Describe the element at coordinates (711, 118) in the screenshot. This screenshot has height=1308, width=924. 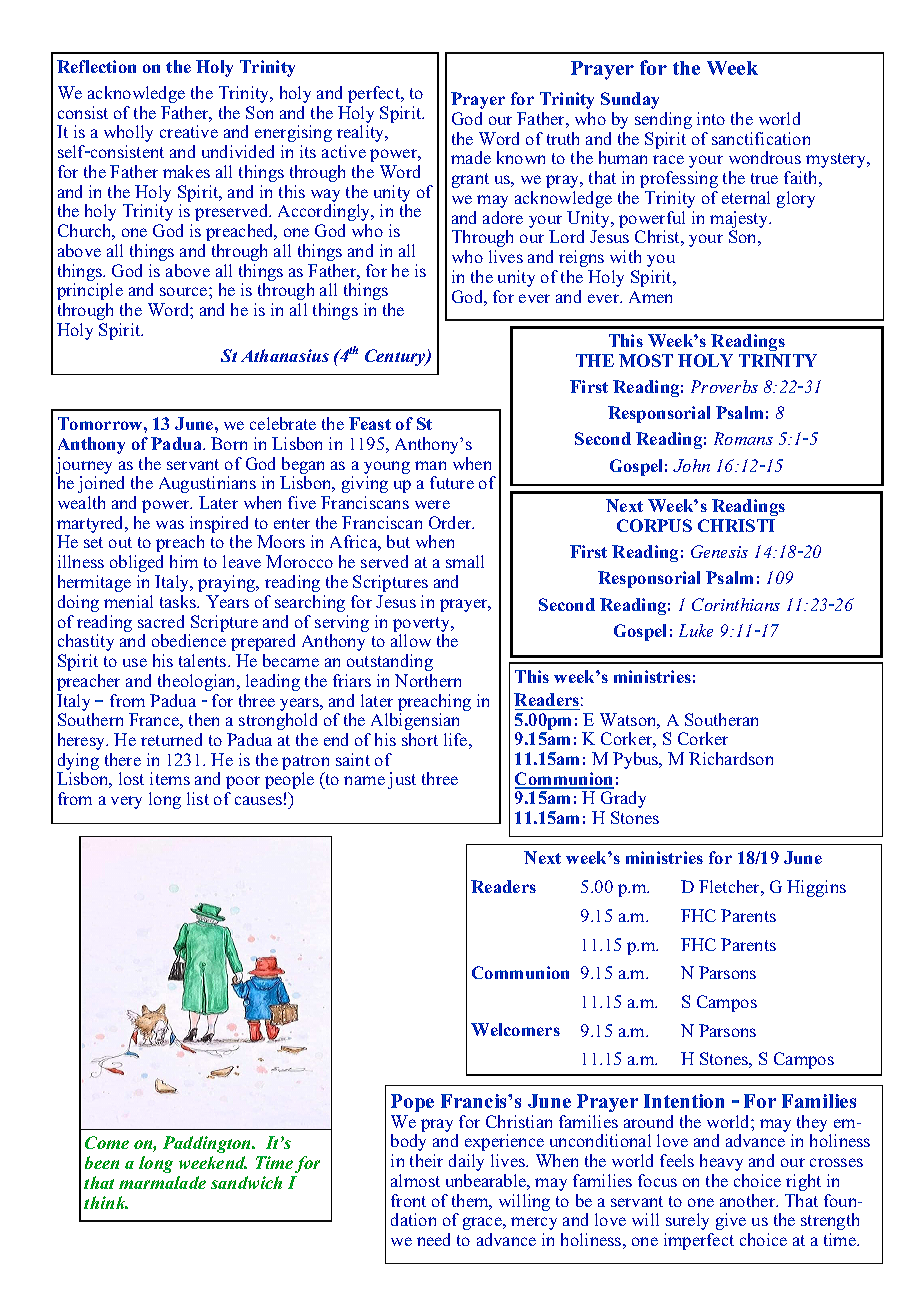
I see `into` at that location.
